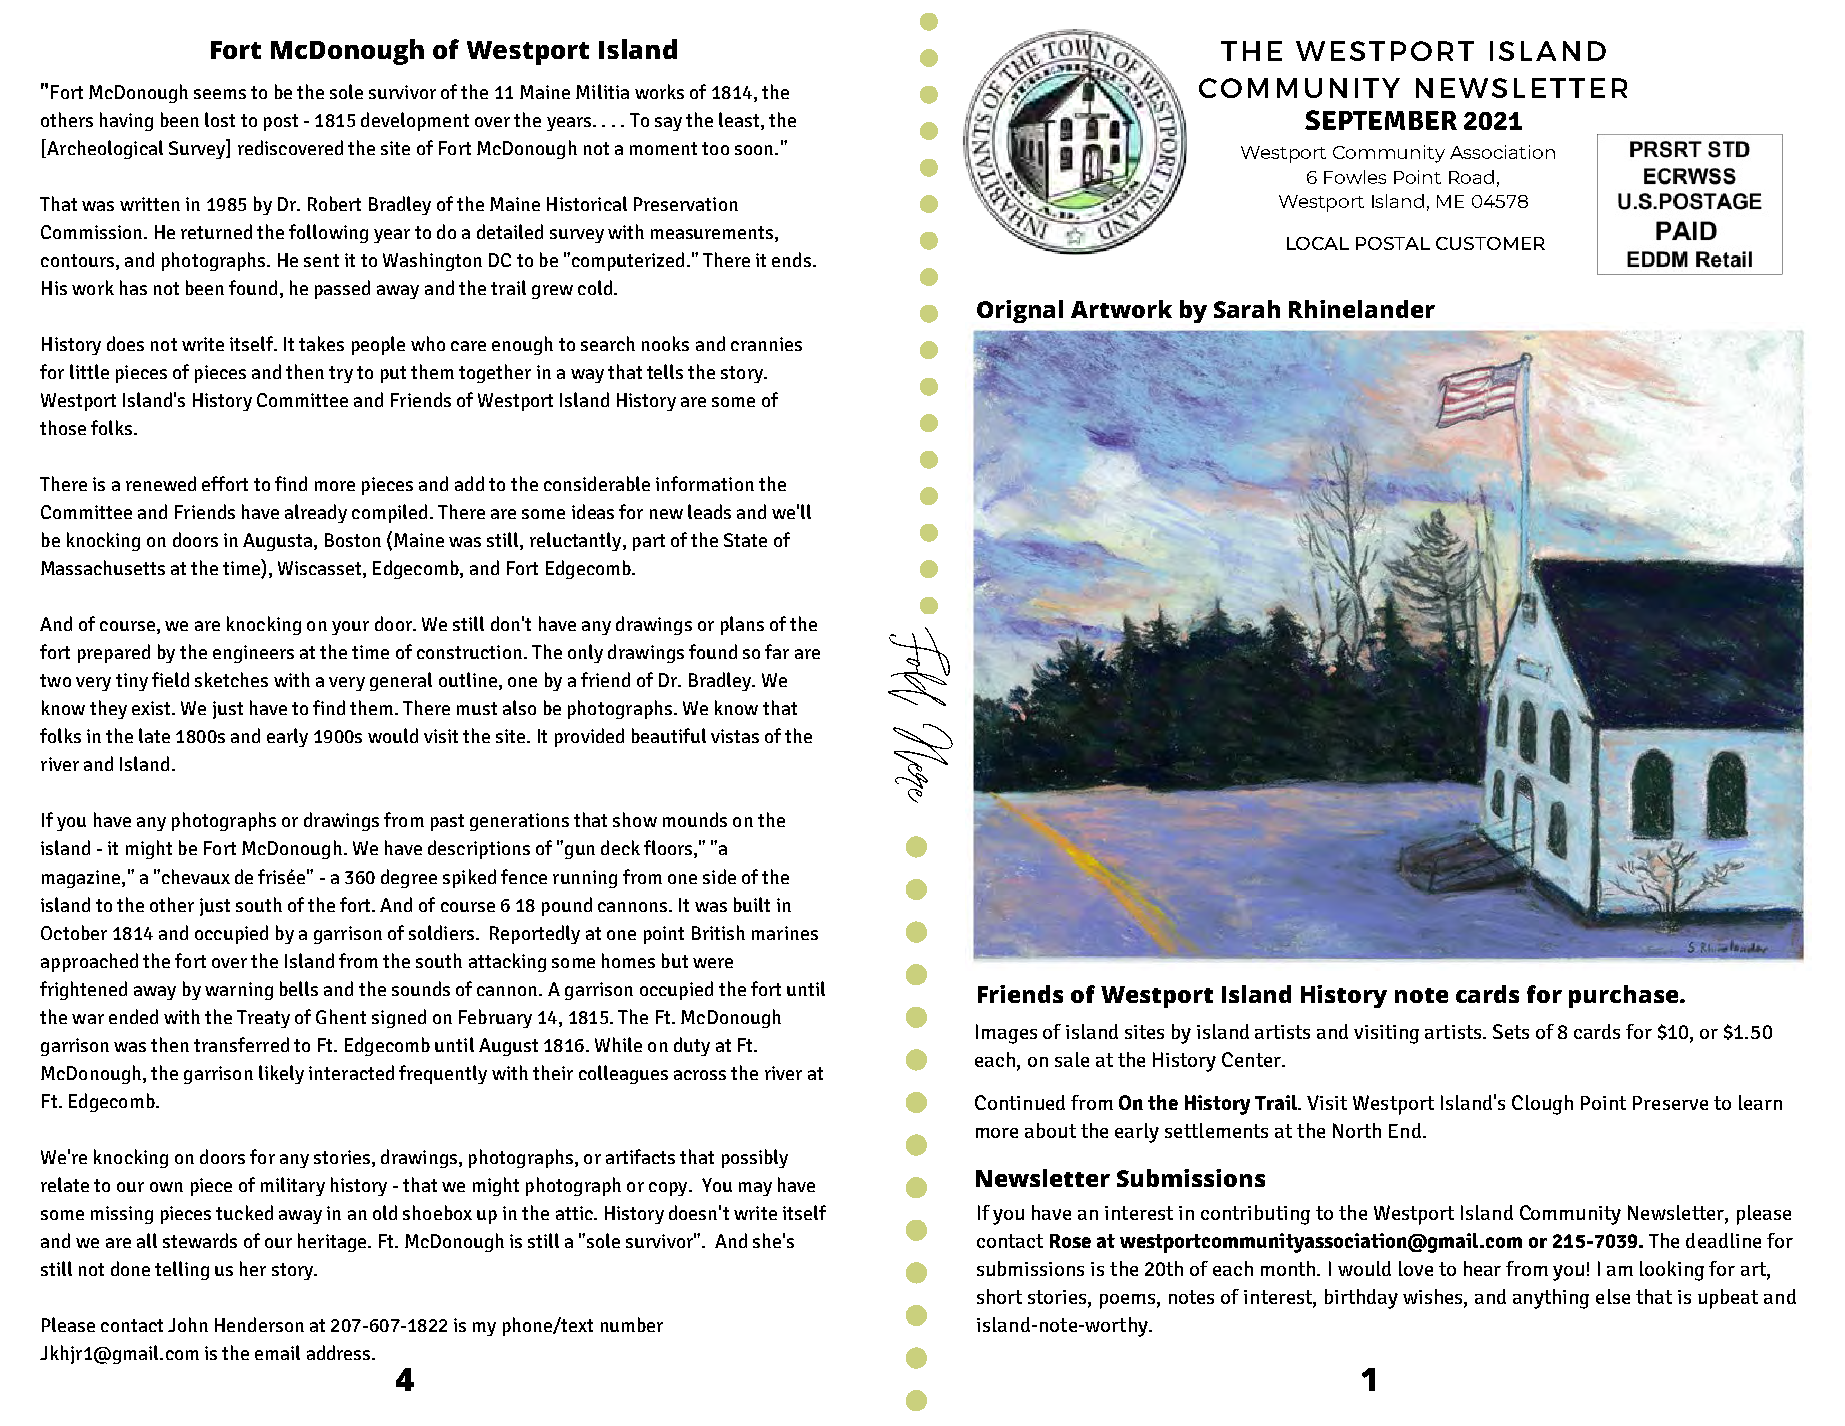  Describe the element at coordinates (1471, 177) in the screenshot. I see `Road` at that location.
